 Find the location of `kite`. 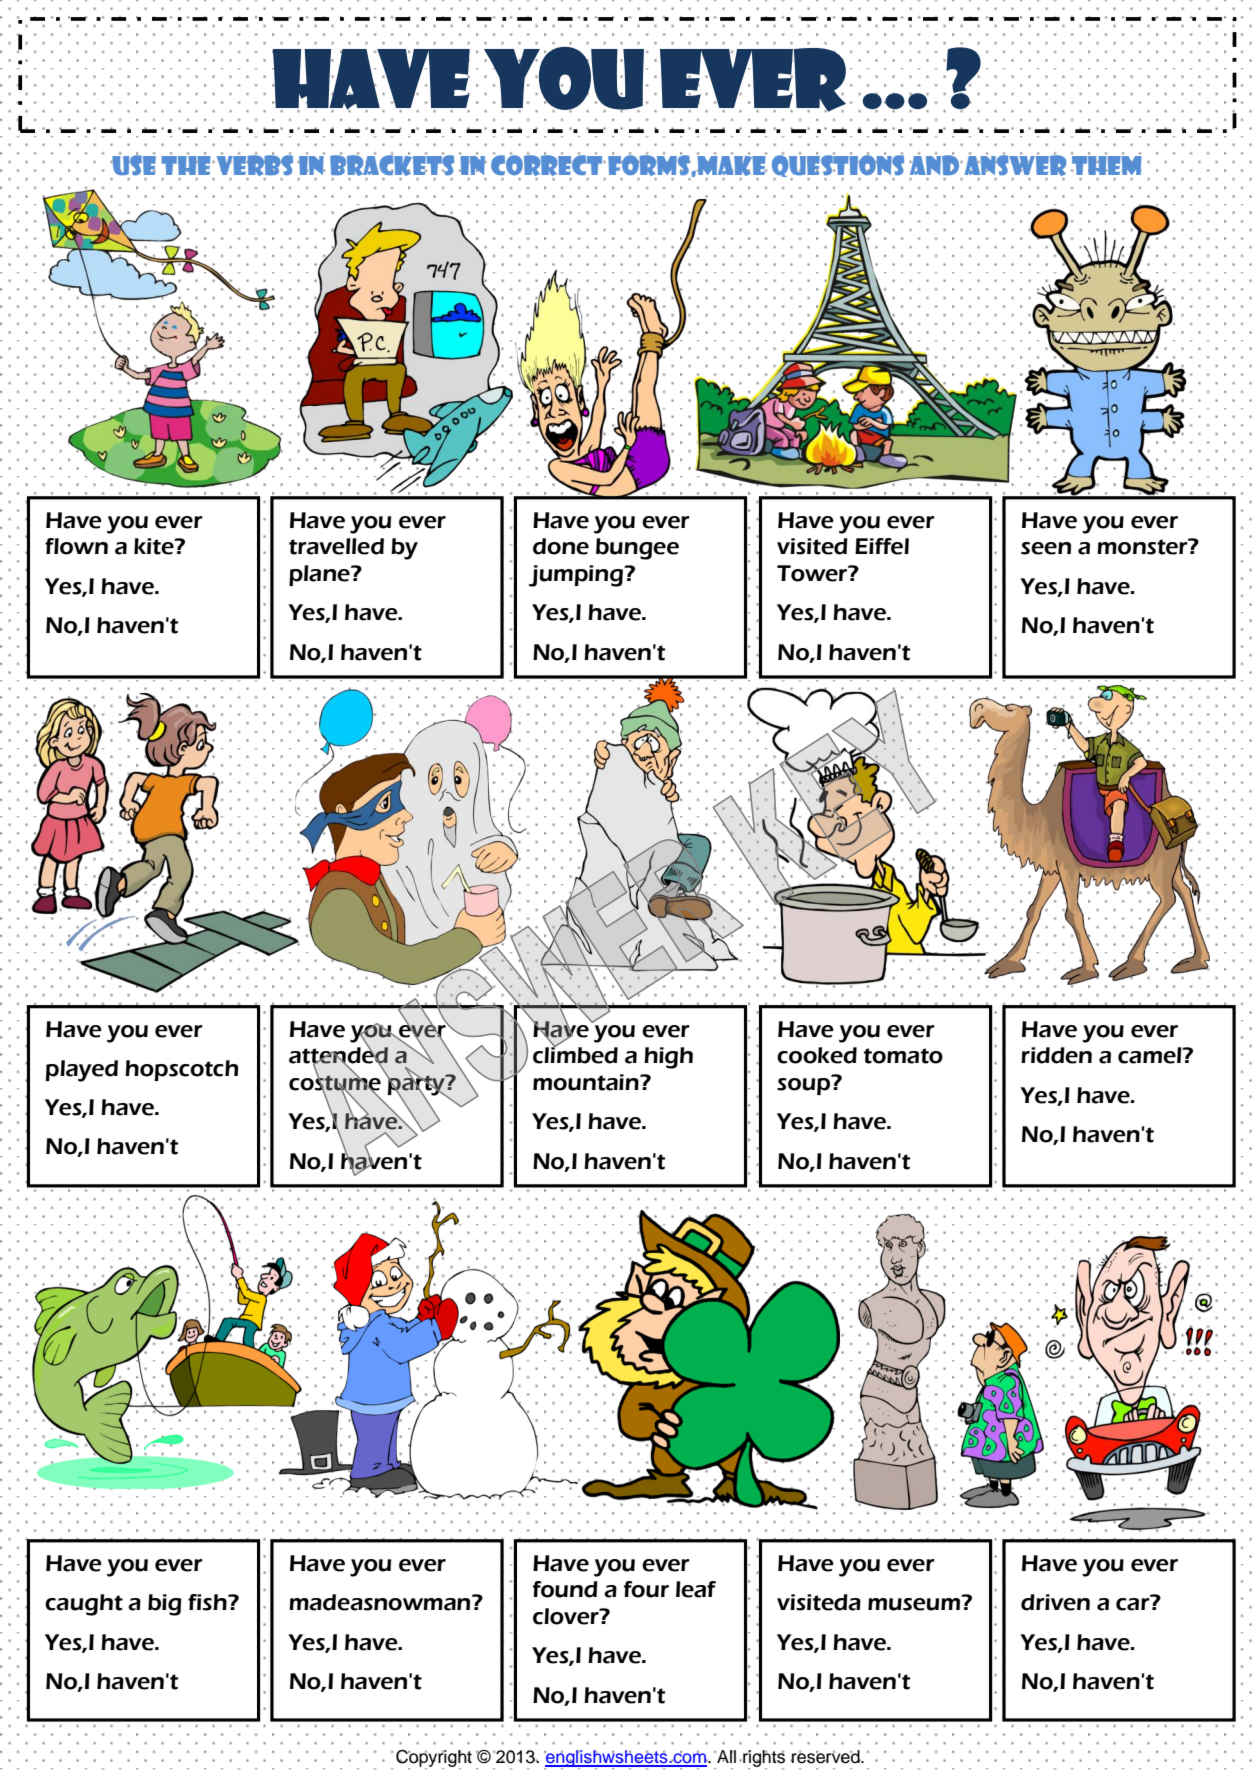

kite is located at coordinates (155, 546).
